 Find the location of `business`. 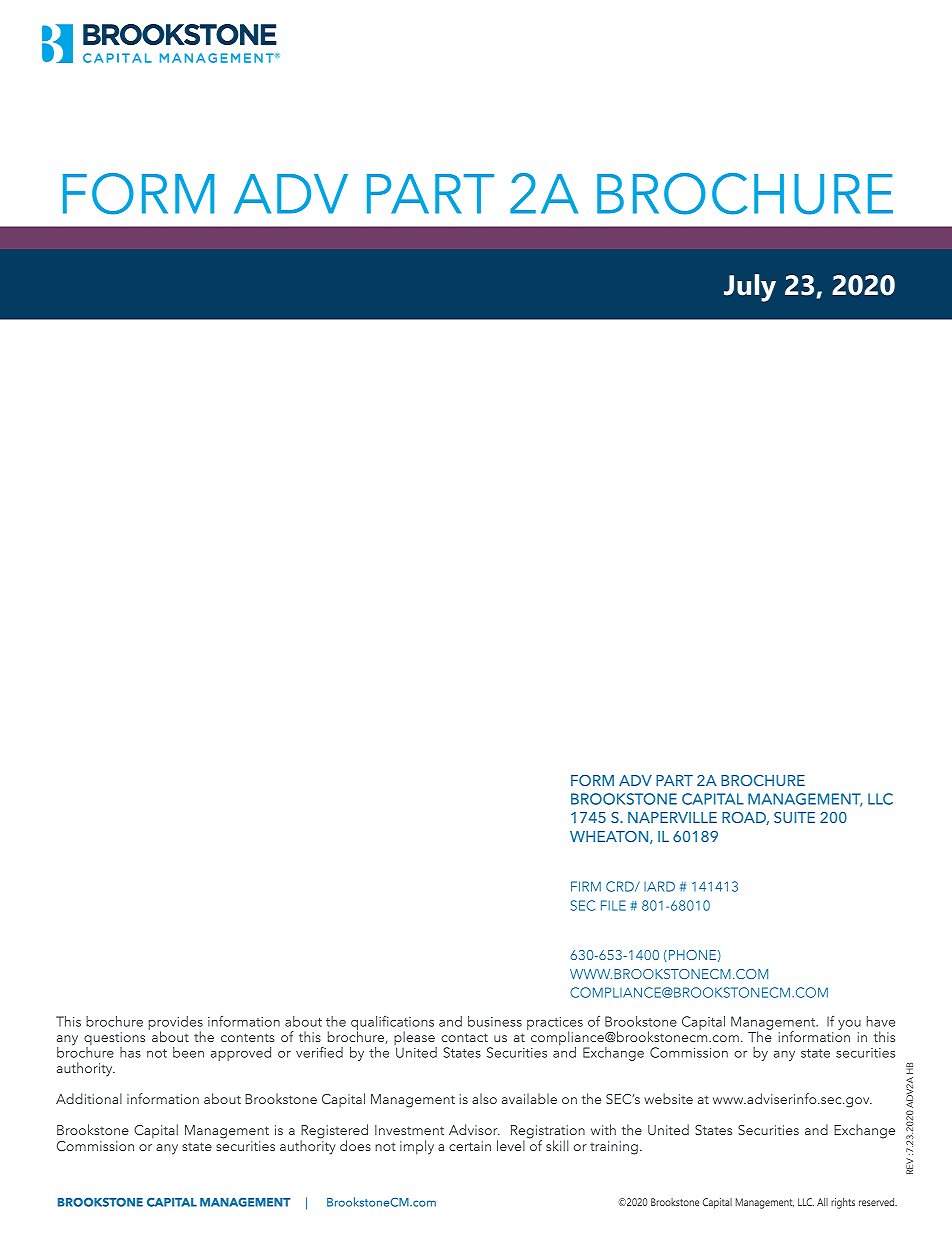

business is located at coordinates (495, 1021).
